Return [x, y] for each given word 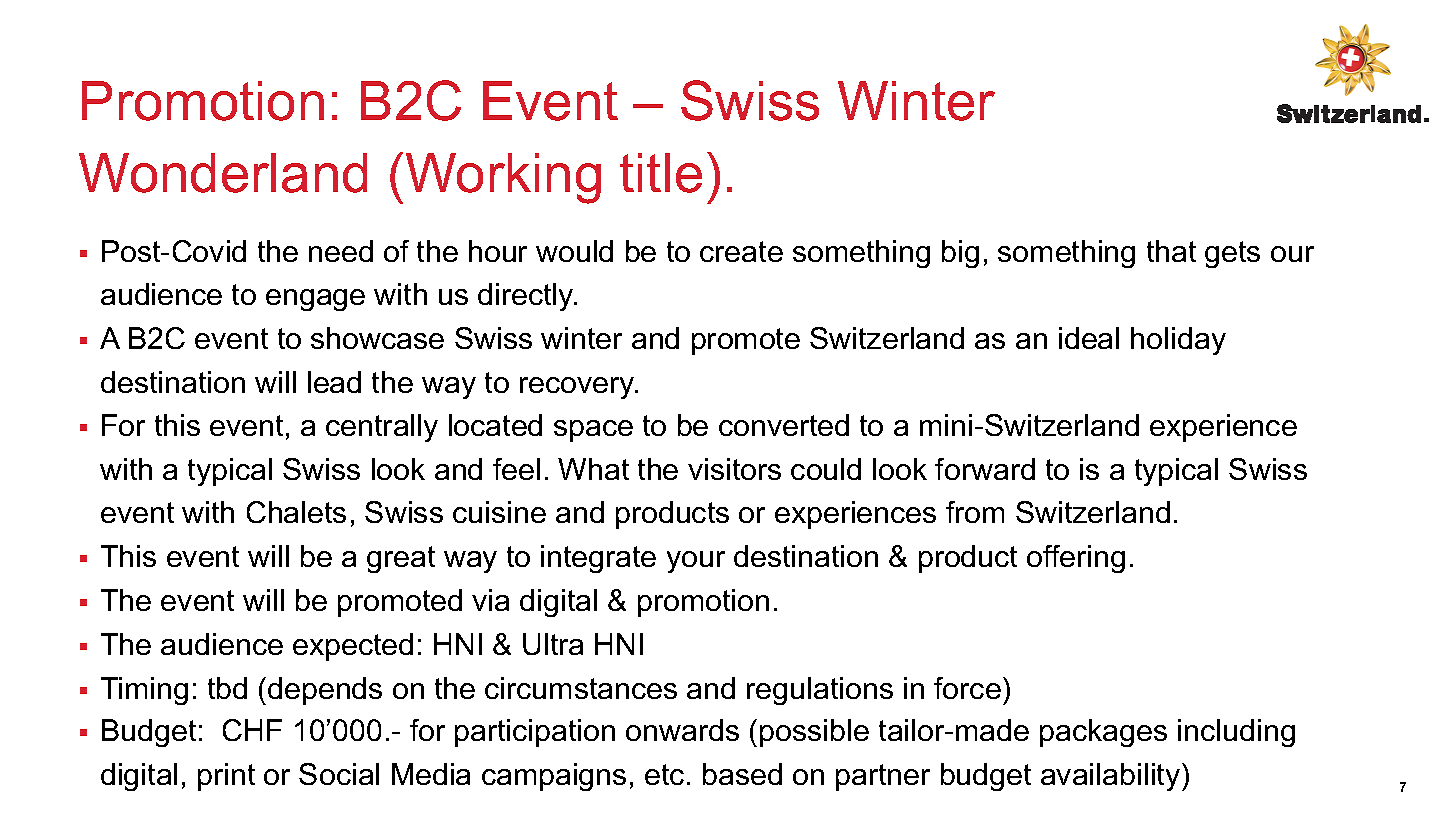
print [226, 777]
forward [985, 469]
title [661, 173]
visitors [734, 469]
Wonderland [223, 173]
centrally [382, 428]
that [1171, 251]
